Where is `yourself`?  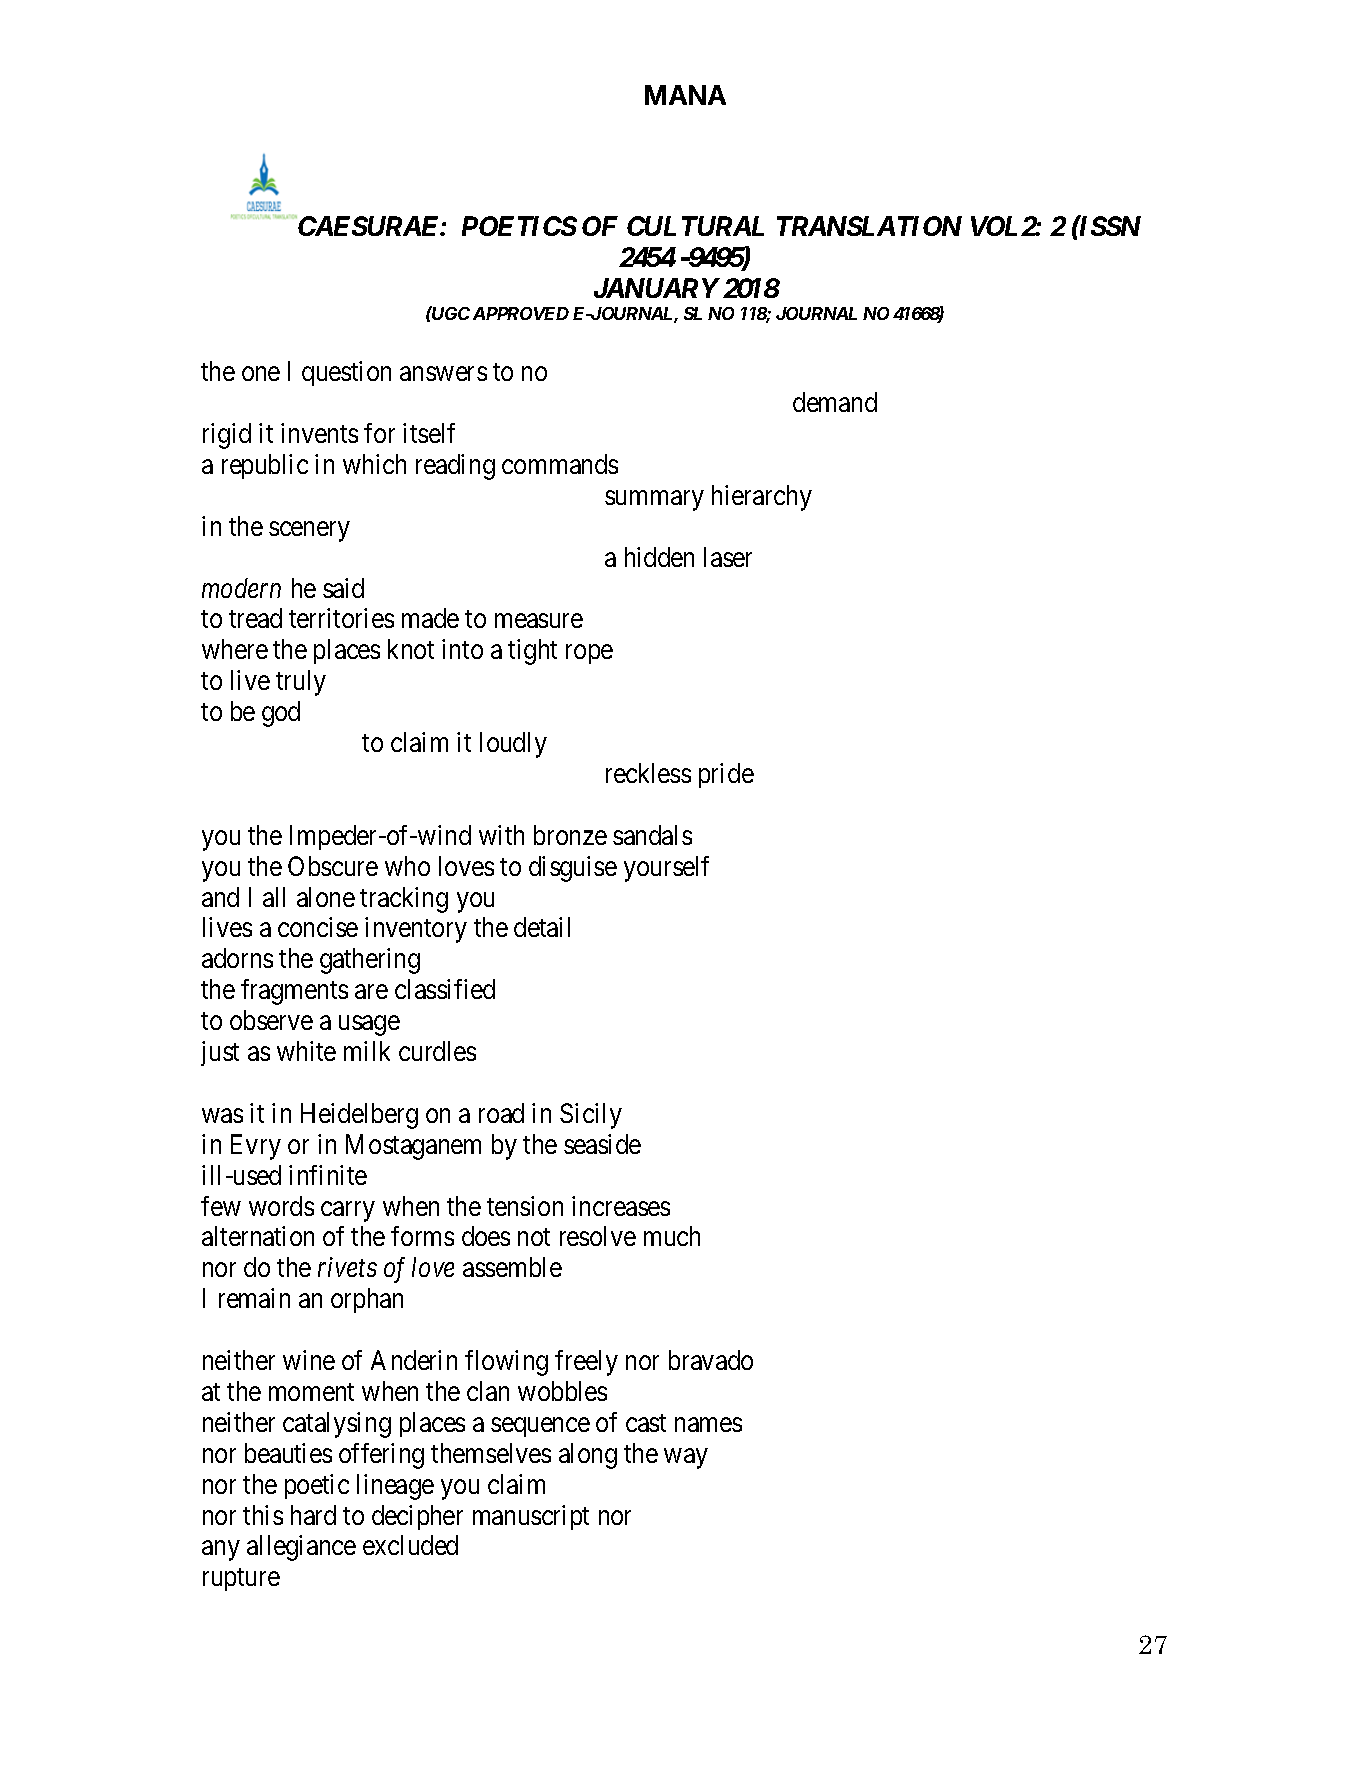
yourself is located at coordinates (666, 869).
